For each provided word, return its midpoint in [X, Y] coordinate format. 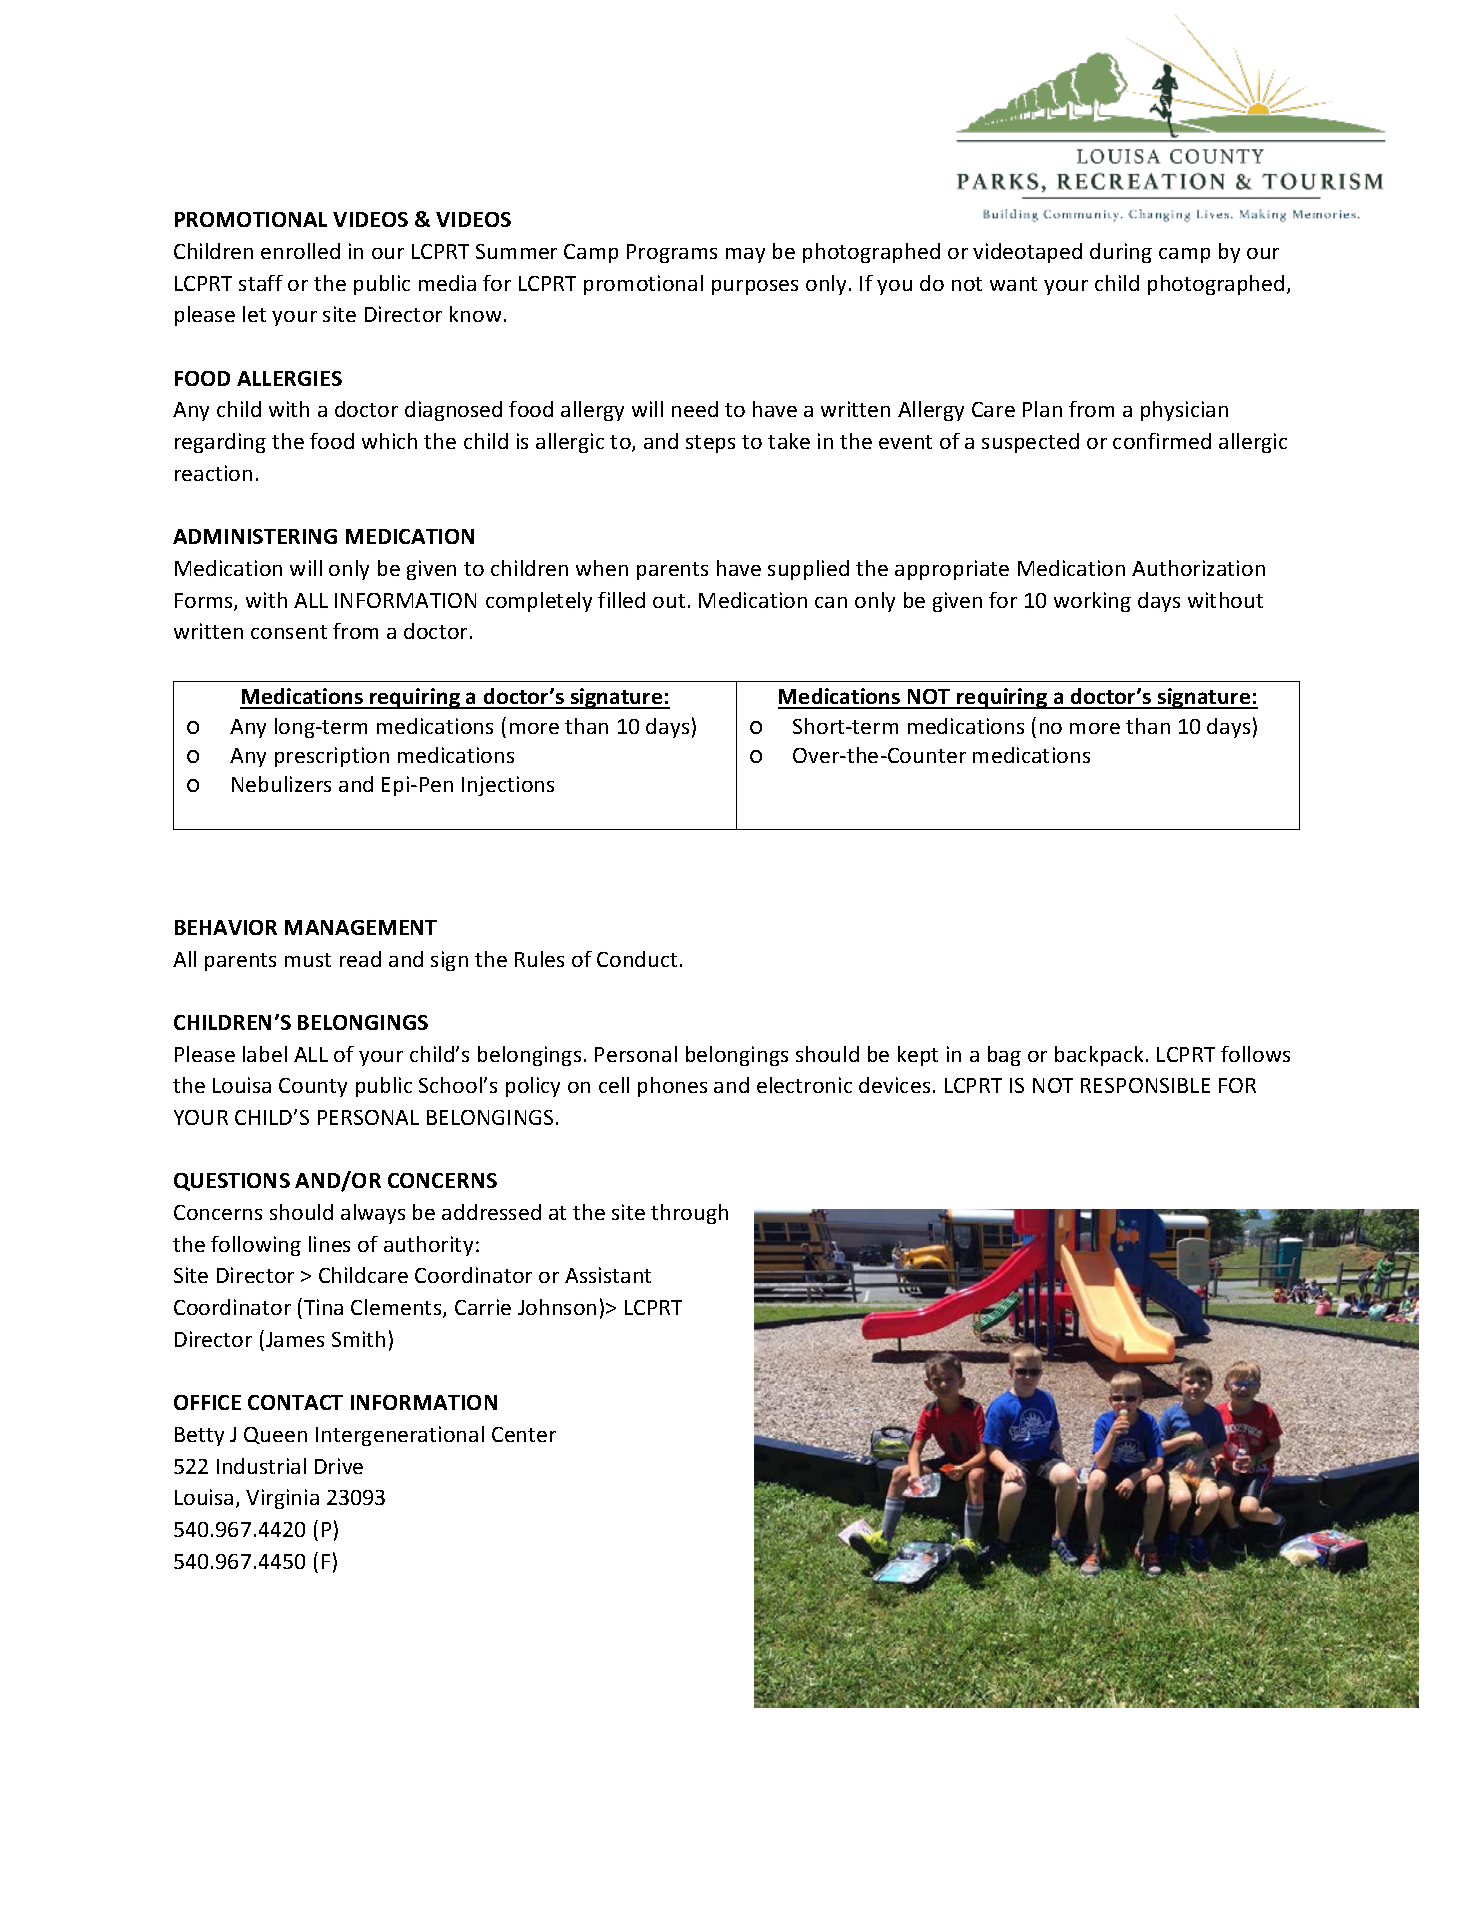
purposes [755, 287]
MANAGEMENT [361, 927]
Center [524, 1434]
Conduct [637, 959]
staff [261, 283]
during [1121, 253]
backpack [1099, 1056]
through [689, 1214]
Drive [339, 1466]
